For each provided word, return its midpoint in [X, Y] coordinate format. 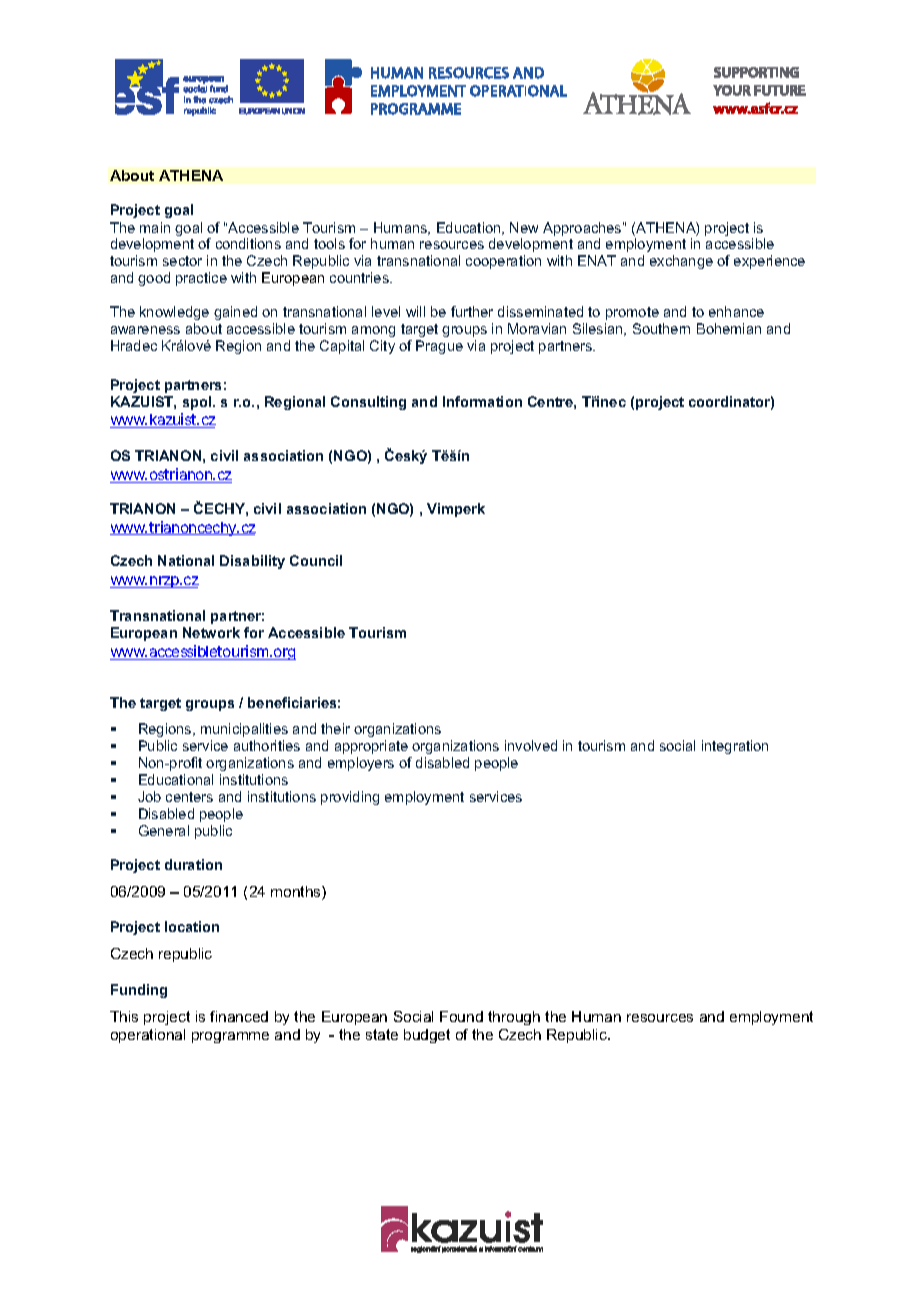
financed [239, 1016]
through [514, 1018]
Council [316, 560]
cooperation [503, 262]
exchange [681, 262]
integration [735, 747]
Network [211, 632]
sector [182, 261]
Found [461, 1016]
